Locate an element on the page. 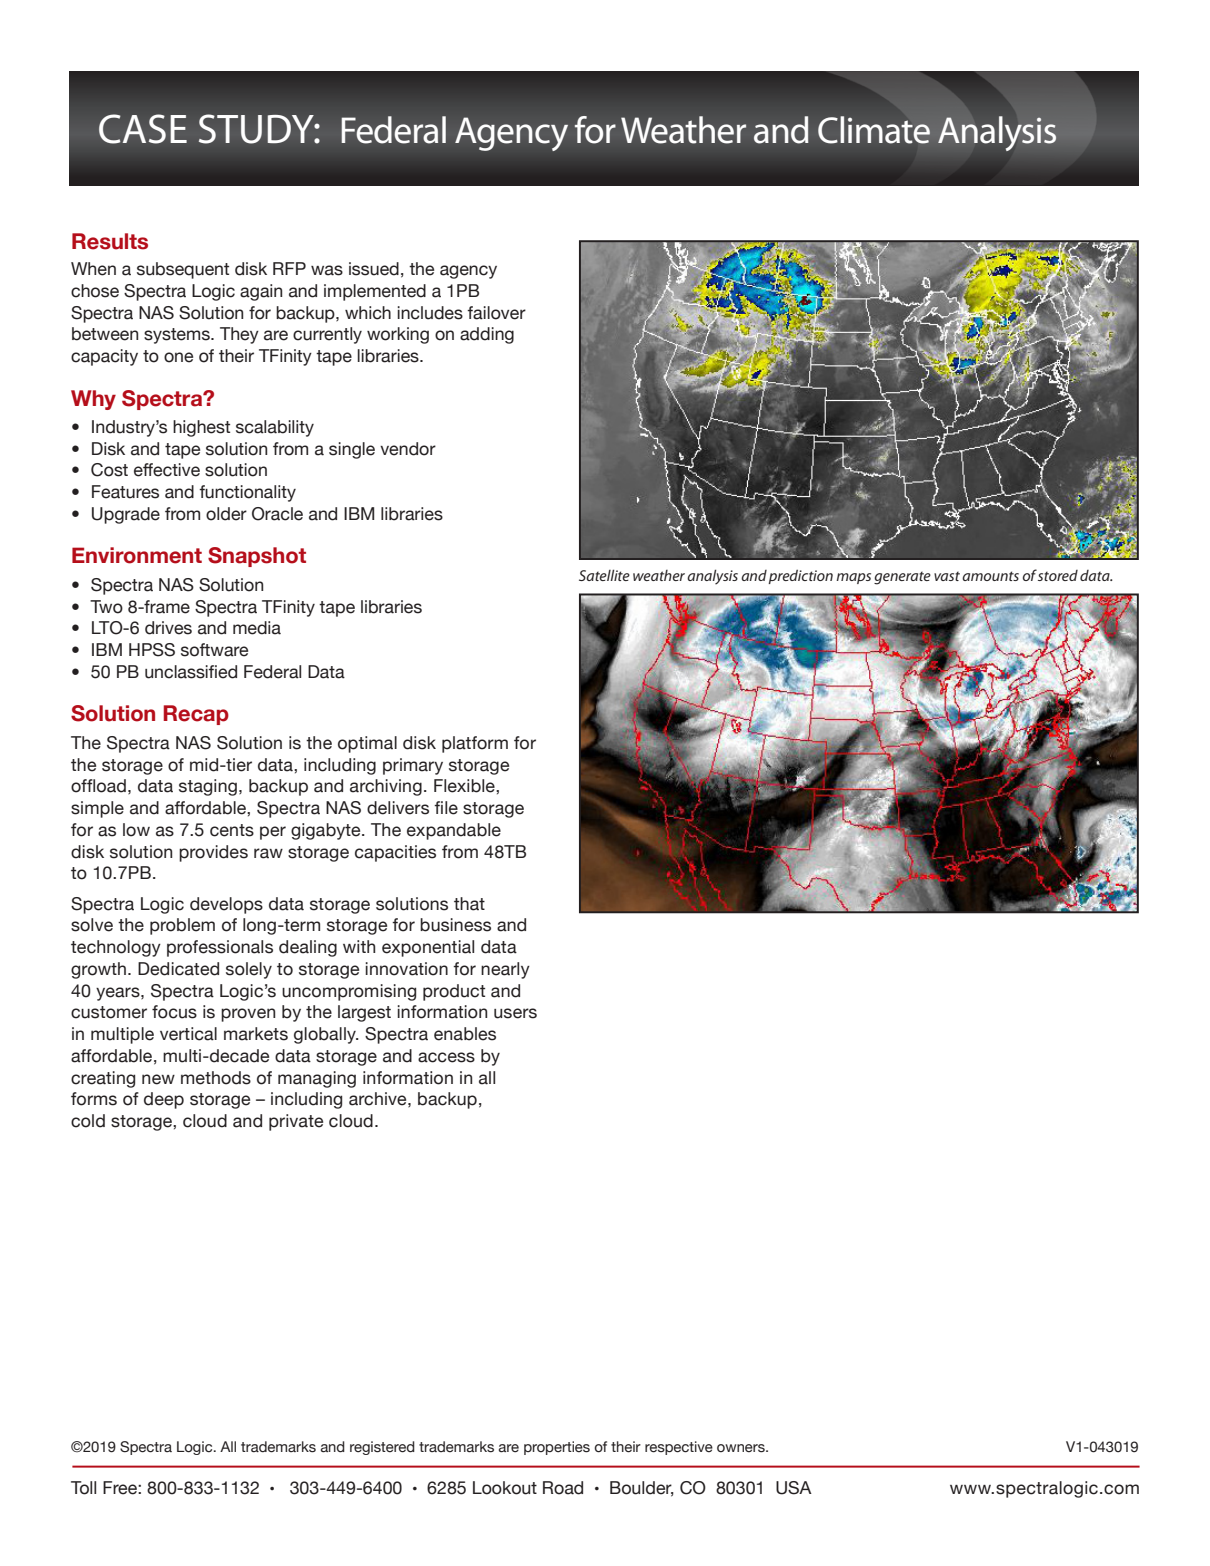  failover is located at coordinates (496, 313).
